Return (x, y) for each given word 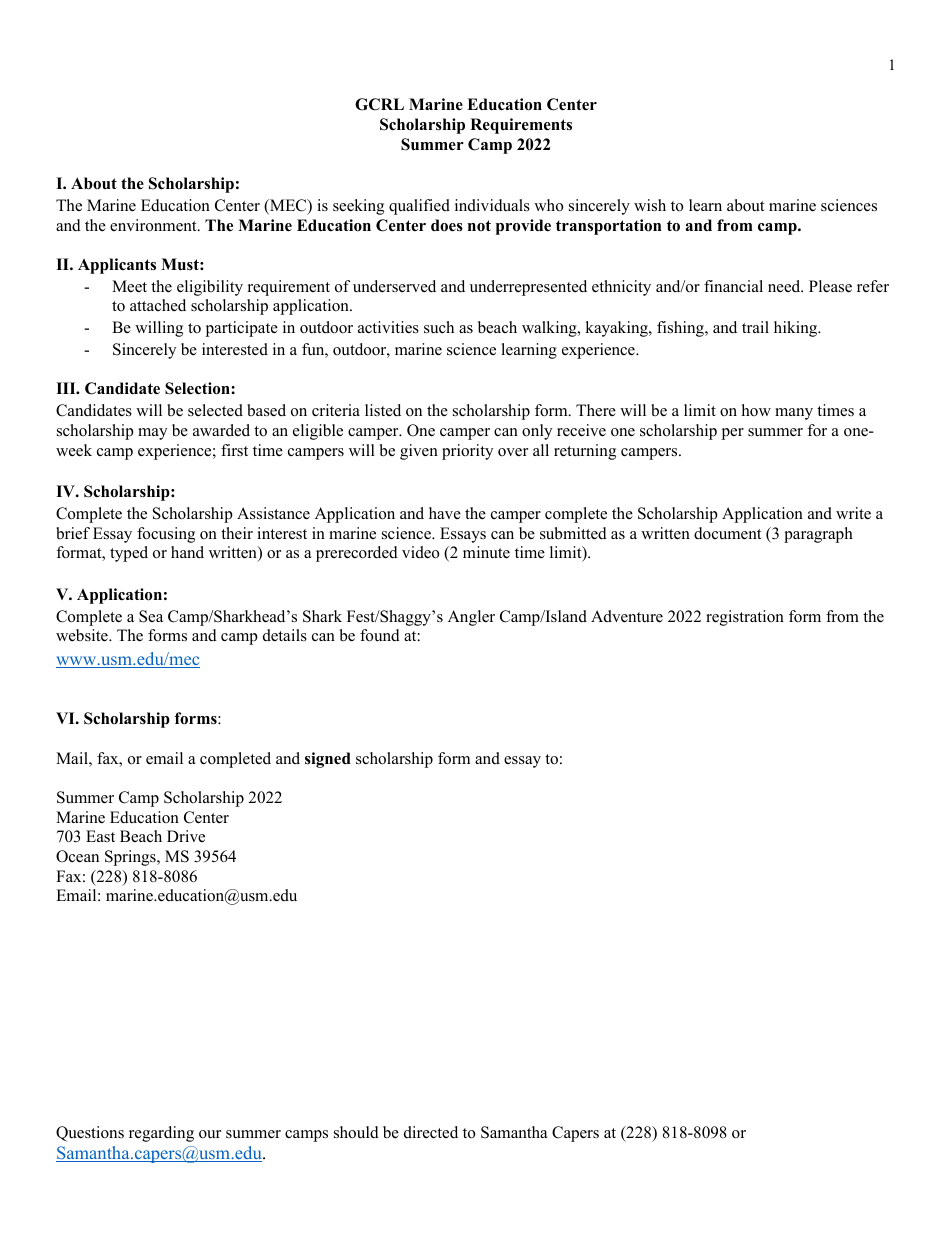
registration (745, 618)
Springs (131, 858)
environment (154, 225)
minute (486, 552)
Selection (198, 388)
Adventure (627, 616)
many (794, 414)
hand (187, 552)
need (785, 286)
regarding (161, 1134)
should (356, 1132)
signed (328, 760)
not (479, 225)
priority (467, 452)
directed (431, 1132)
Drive (186, 836)
